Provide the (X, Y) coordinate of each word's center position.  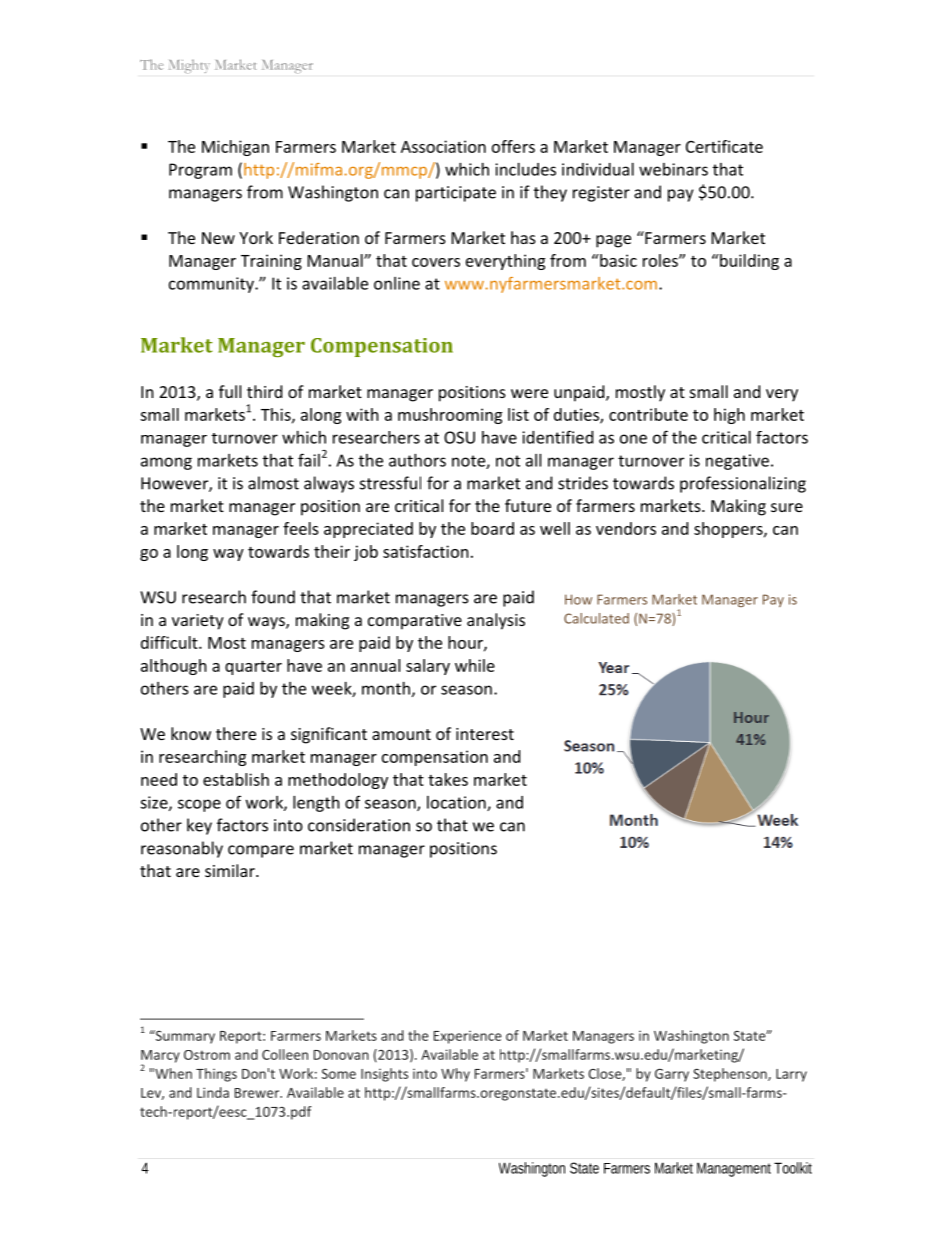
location (457, 803)
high (729, 416)
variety (198, 622)
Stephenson (731, 1075)
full (230, 391)
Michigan (235, 148)
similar (231, 870)
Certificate (724, 146)
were (529, 393)
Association (443, 146)
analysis (496, 621)
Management (734, 1169)
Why (455, 1075)
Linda (213, 1092)
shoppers (729, 530)
